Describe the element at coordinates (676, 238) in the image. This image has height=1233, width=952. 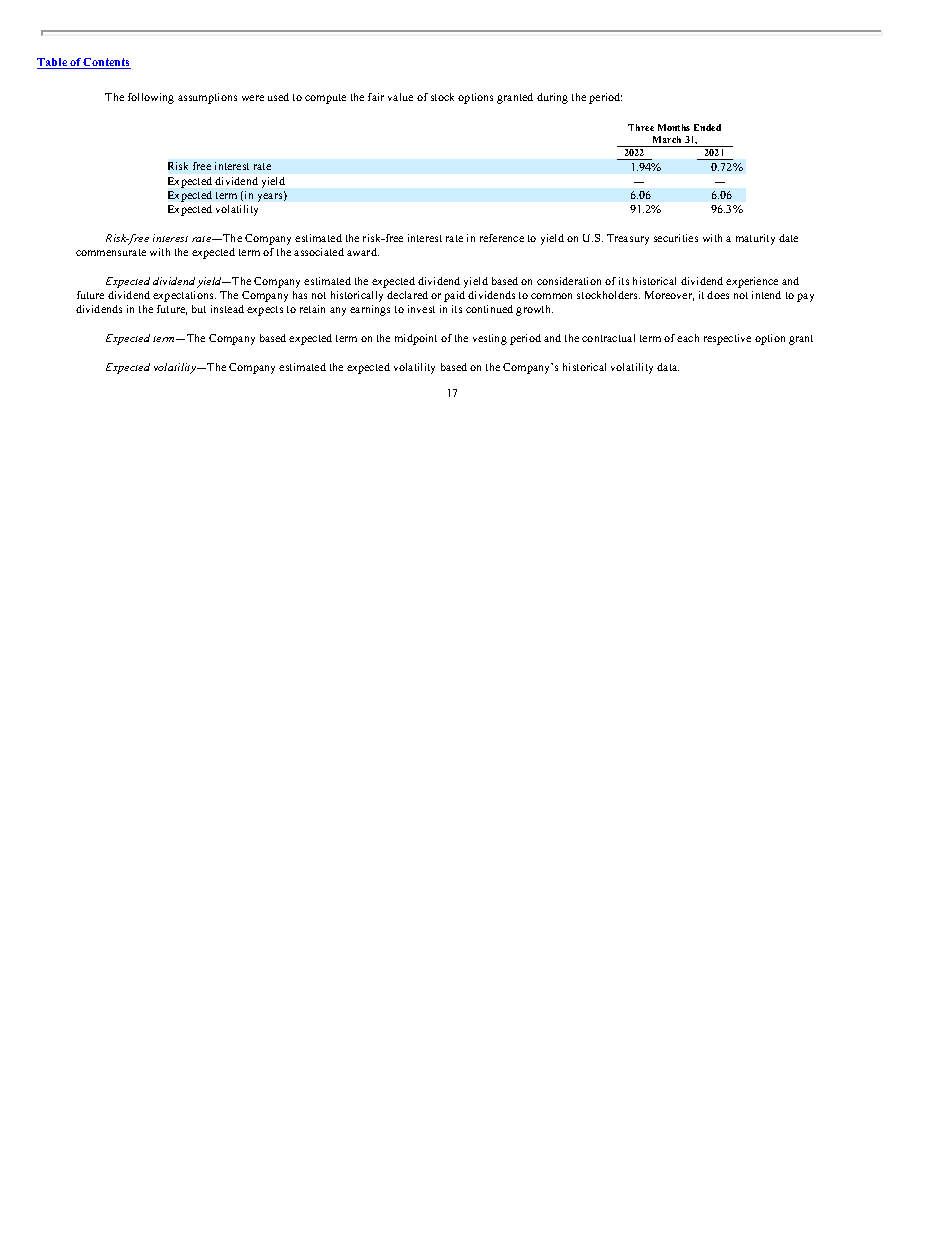
I see `securities` at that location.
